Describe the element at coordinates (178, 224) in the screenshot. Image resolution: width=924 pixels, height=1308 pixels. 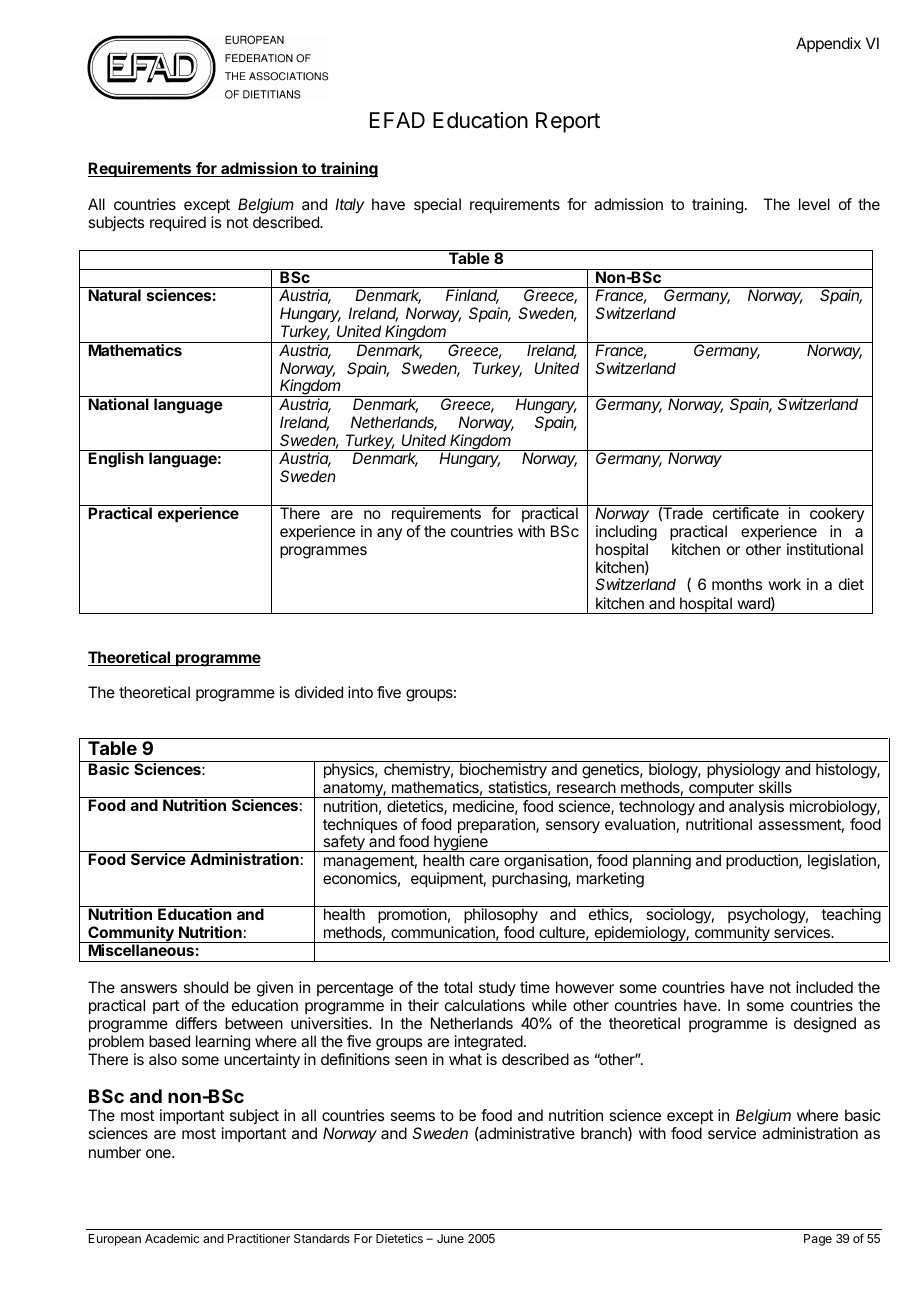
I see `required` at that location.
